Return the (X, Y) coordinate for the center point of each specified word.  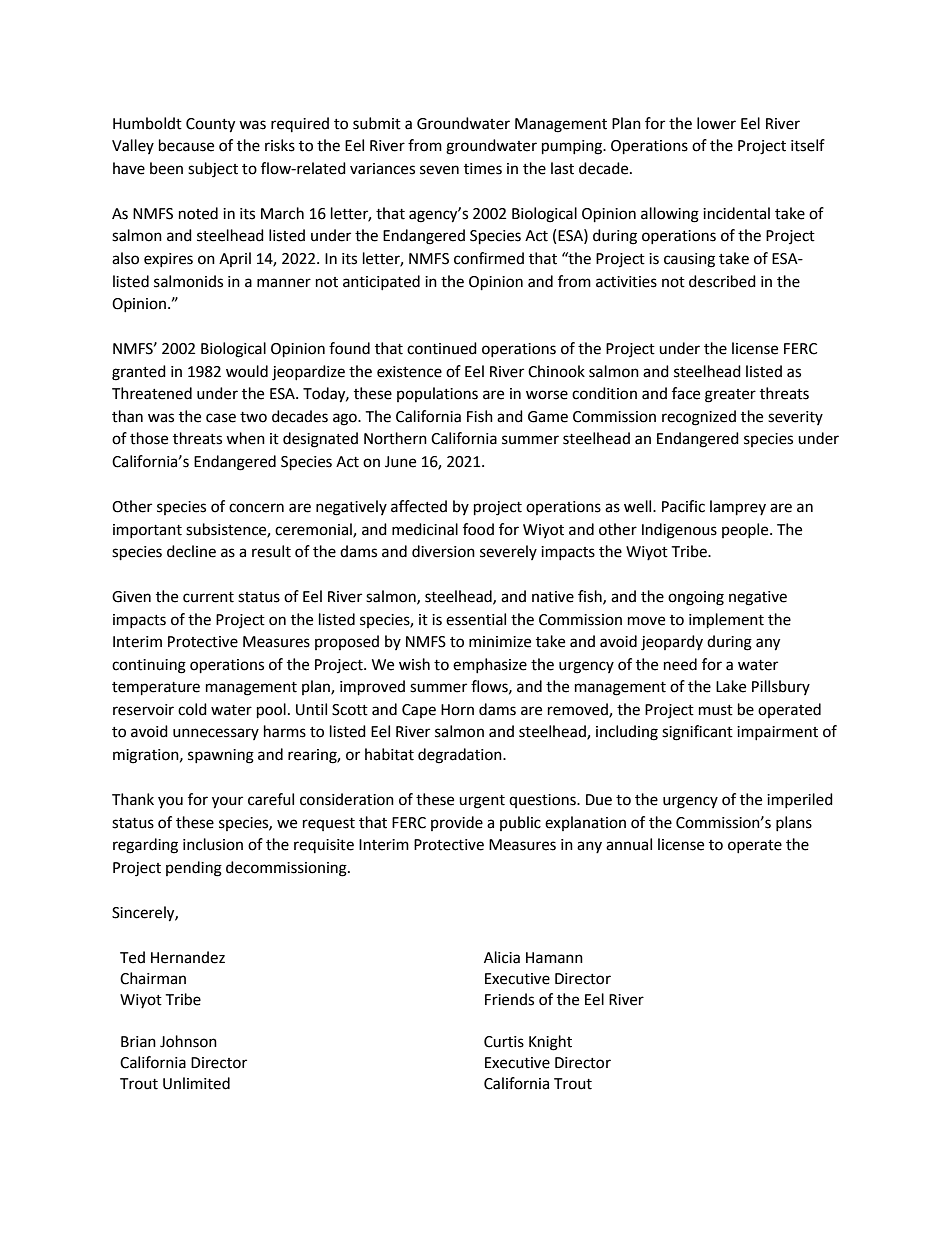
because (186, 145)
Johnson (188, 1041)
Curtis (504, 1042)
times (483, 169)
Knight (550, 1043)
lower (716, 123)
